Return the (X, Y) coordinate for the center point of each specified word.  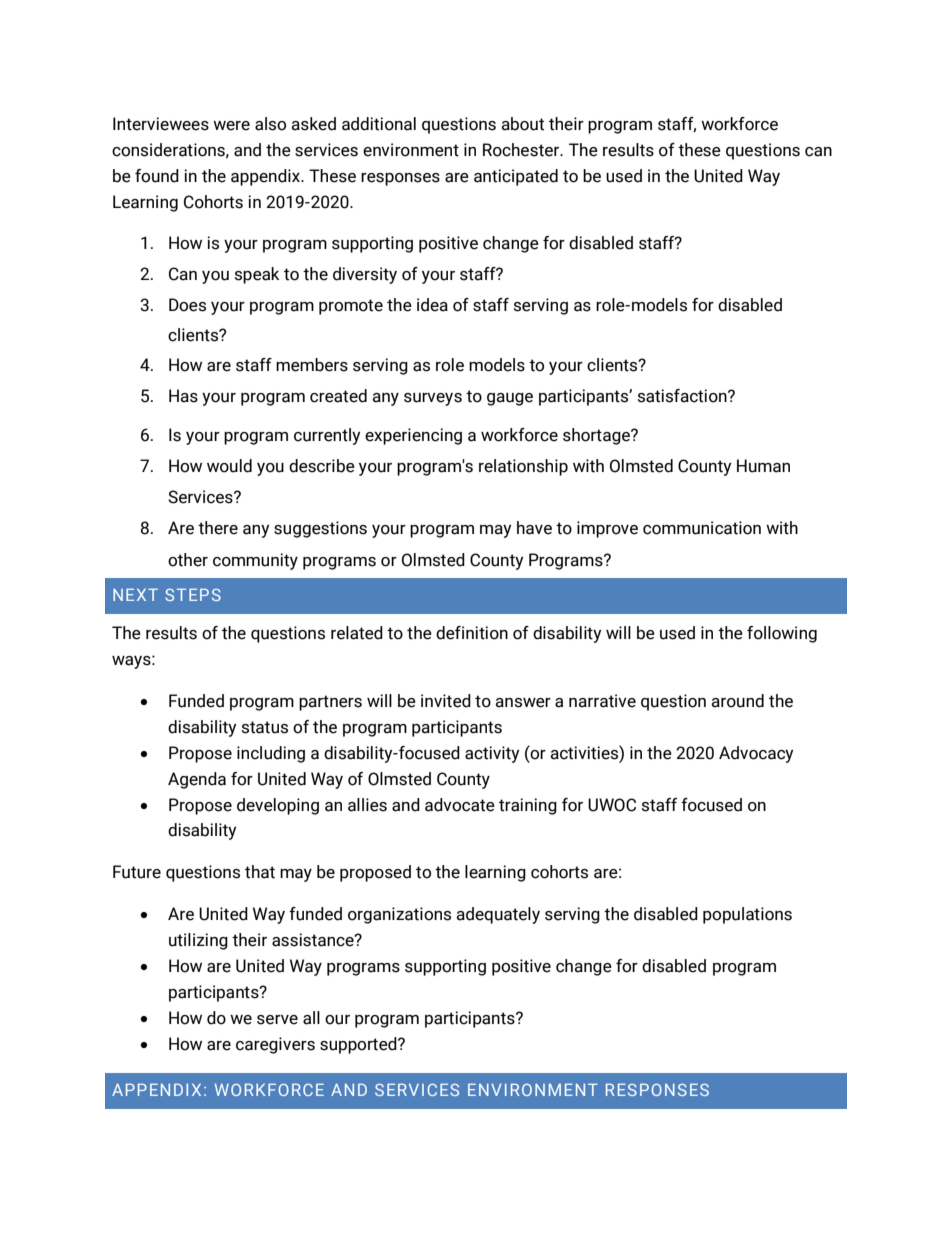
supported (359, 1045)
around (737, 701)
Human (763, 466)
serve (277, 1020)
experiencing (413, 436)
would (229, 466)
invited (446, 701)
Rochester (522, 150)
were (231, 126)
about (522, 124)
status (265, 727)
